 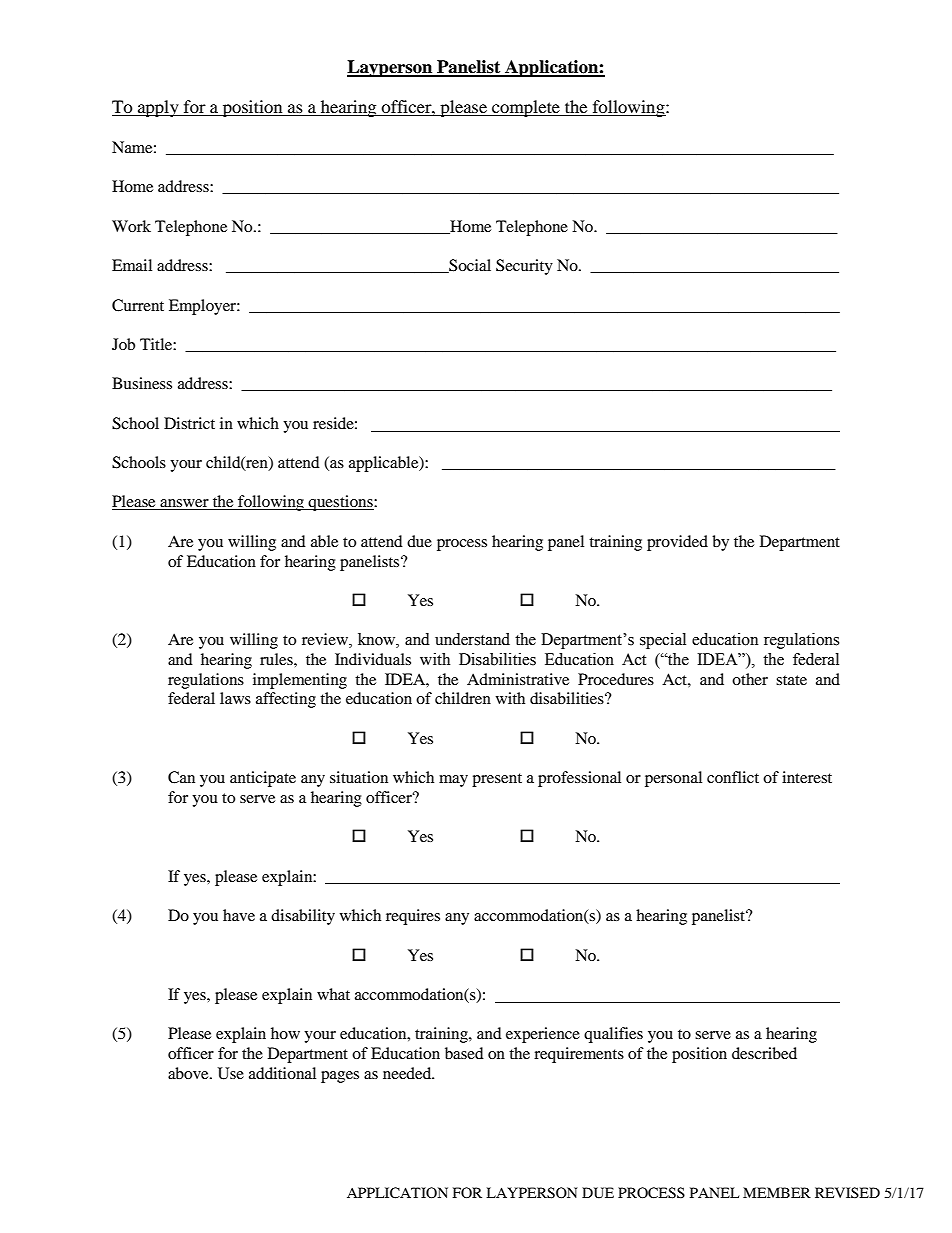 What do you see at coordinates (158, 108) in the screenshot?
I see `apply` at bounding box center [158, 108].
